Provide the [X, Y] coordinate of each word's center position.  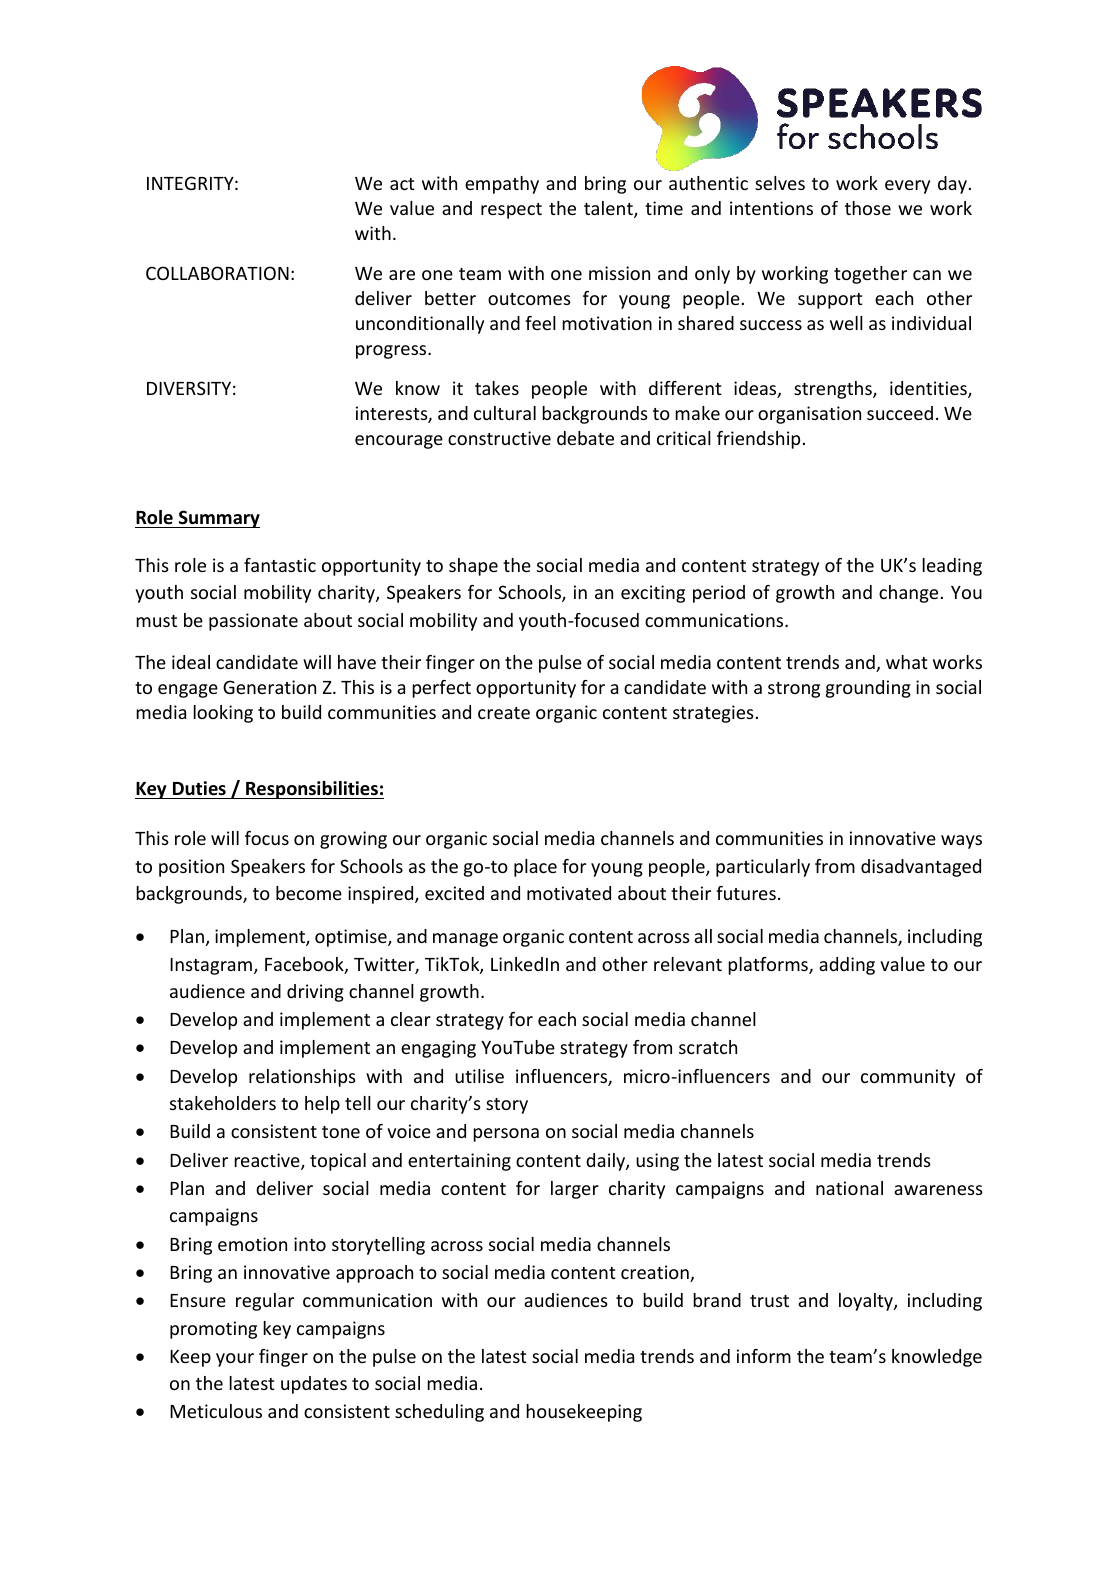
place [535, 868]
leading [952, 567]
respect [511, 211]
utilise [479, 1076]
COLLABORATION [217, 273]
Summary [218, 519]
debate [585, 438]
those [868, 208]
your [235, 1360]
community [908, 1078]
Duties [199, 788]
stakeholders [223, 1103]
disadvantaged [921, 868]
